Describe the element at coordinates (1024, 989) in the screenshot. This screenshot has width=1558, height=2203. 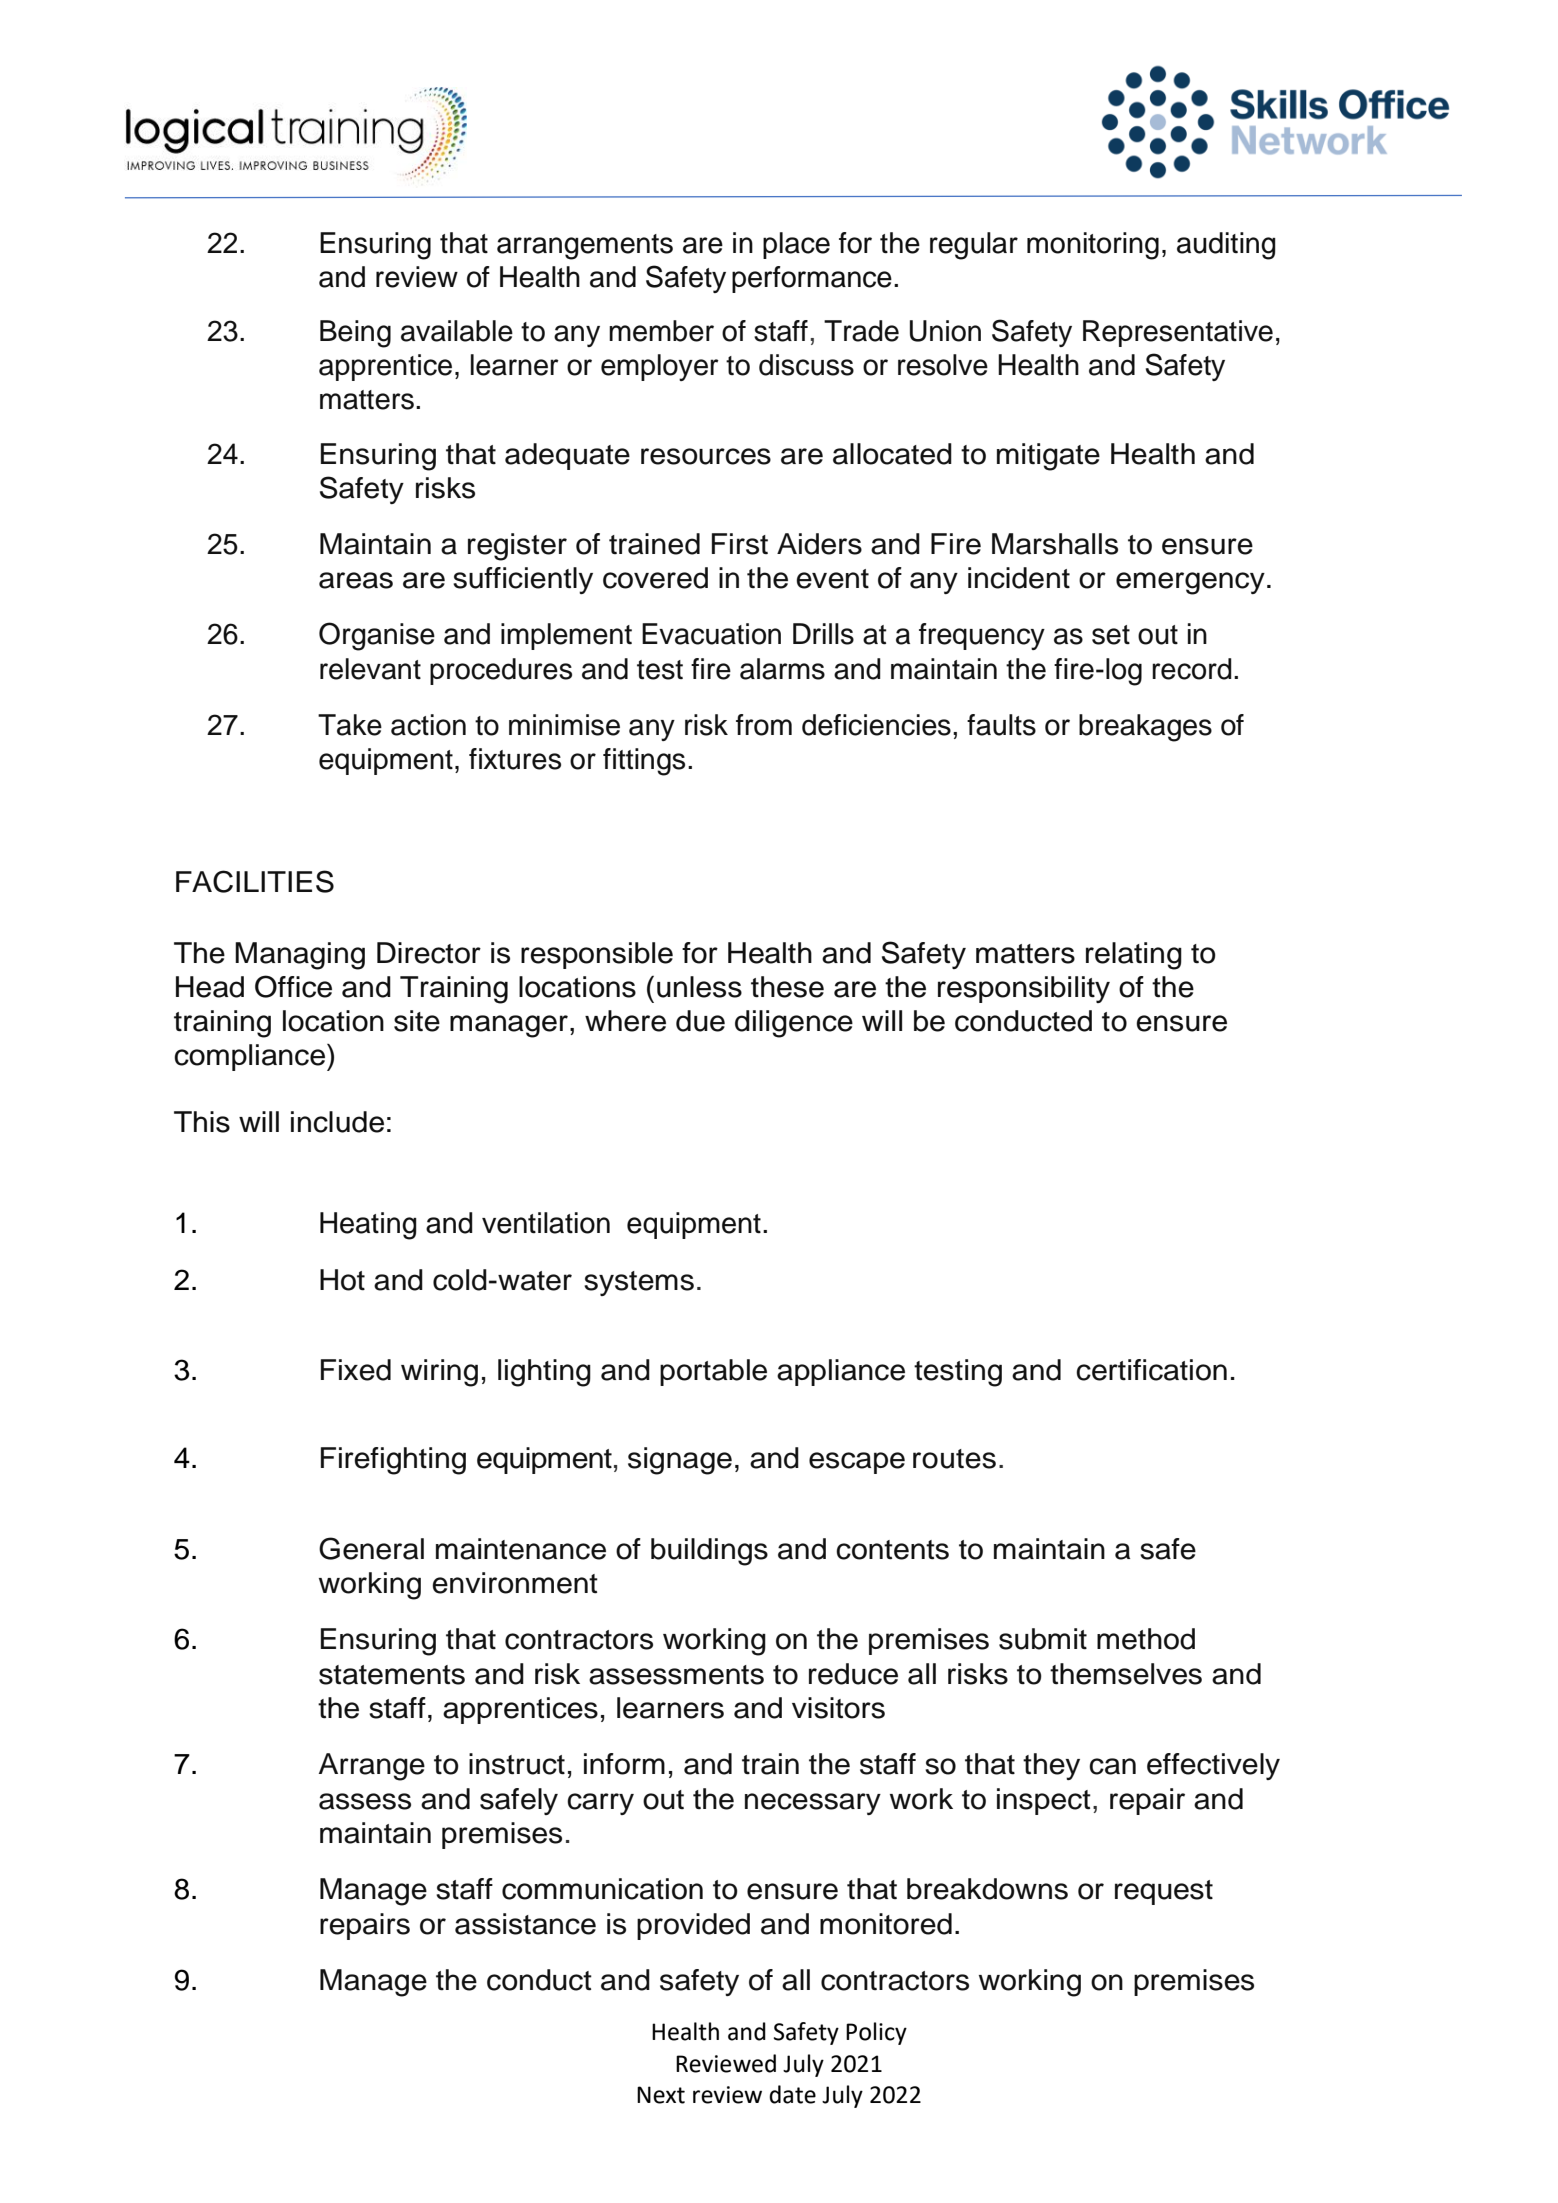
I see `responsibility` at that location.
